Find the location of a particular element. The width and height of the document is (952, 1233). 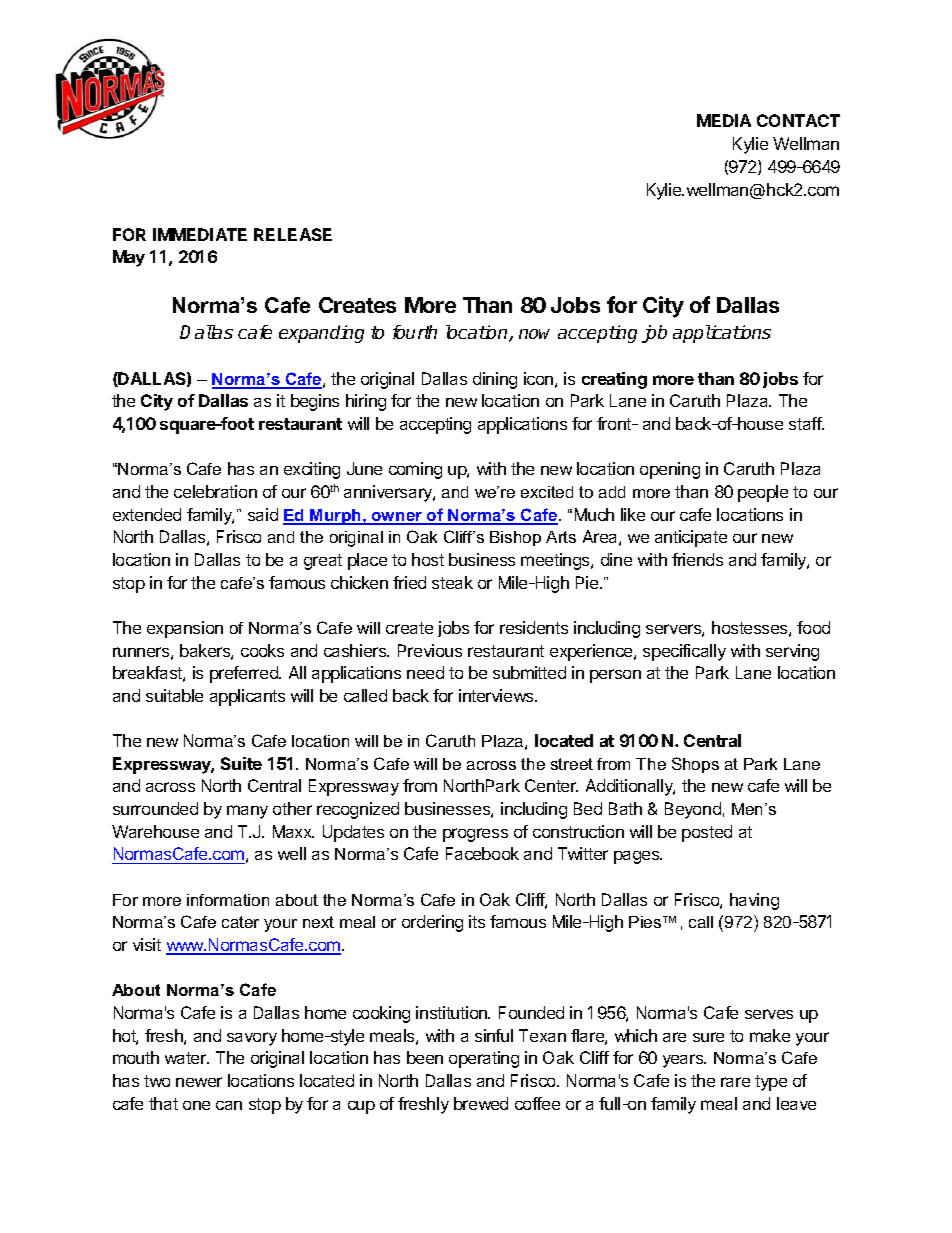

newer is located at coordinates (199, 1082).
